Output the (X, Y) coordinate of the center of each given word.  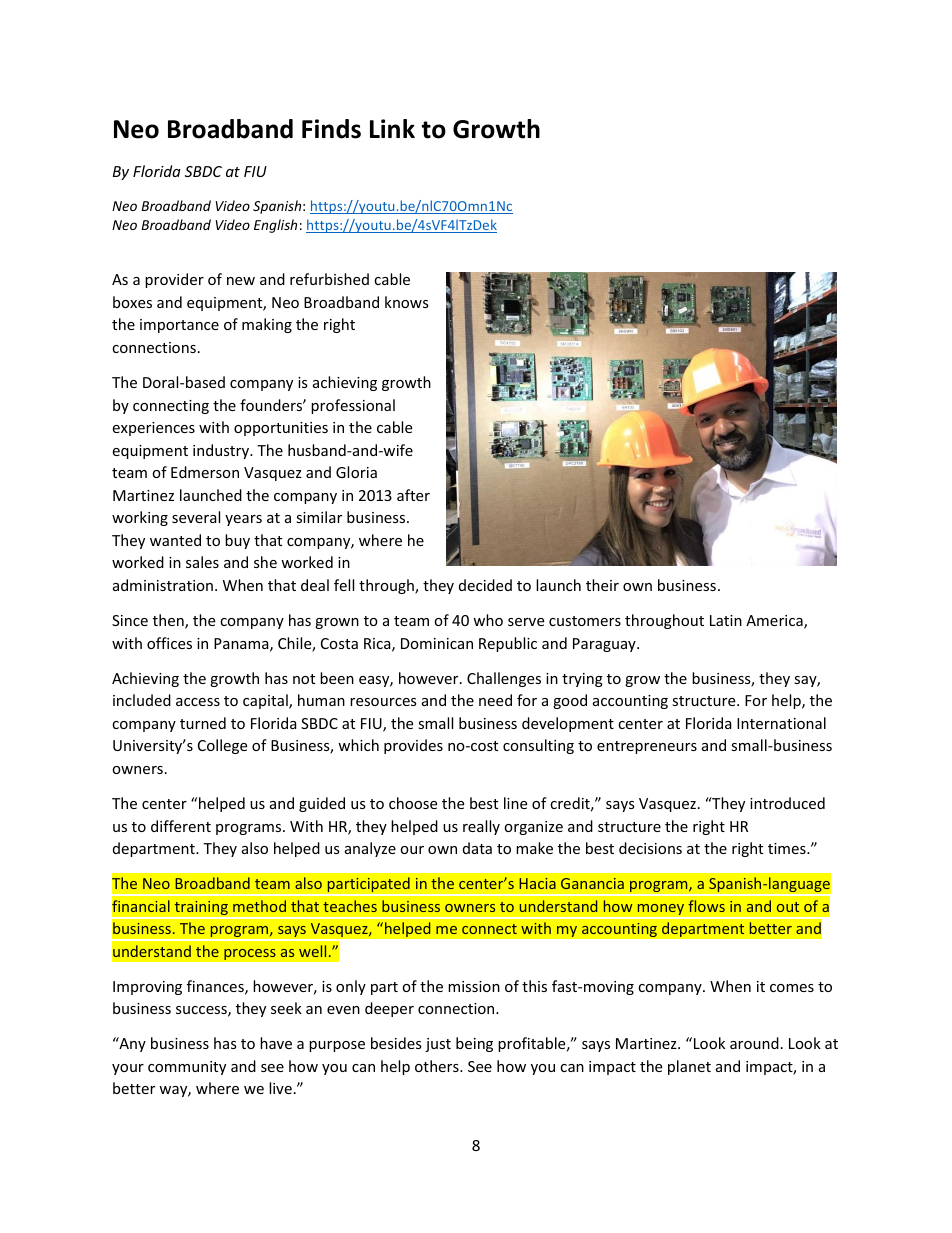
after (413, 495)
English (275, 226)
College (222, 746)
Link (392, 128)
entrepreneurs (647, 747)
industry (222, 451)
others (438, 1066)
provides (413, 746)
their (602, 585)
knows (407, 302)
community (187, 1068)
